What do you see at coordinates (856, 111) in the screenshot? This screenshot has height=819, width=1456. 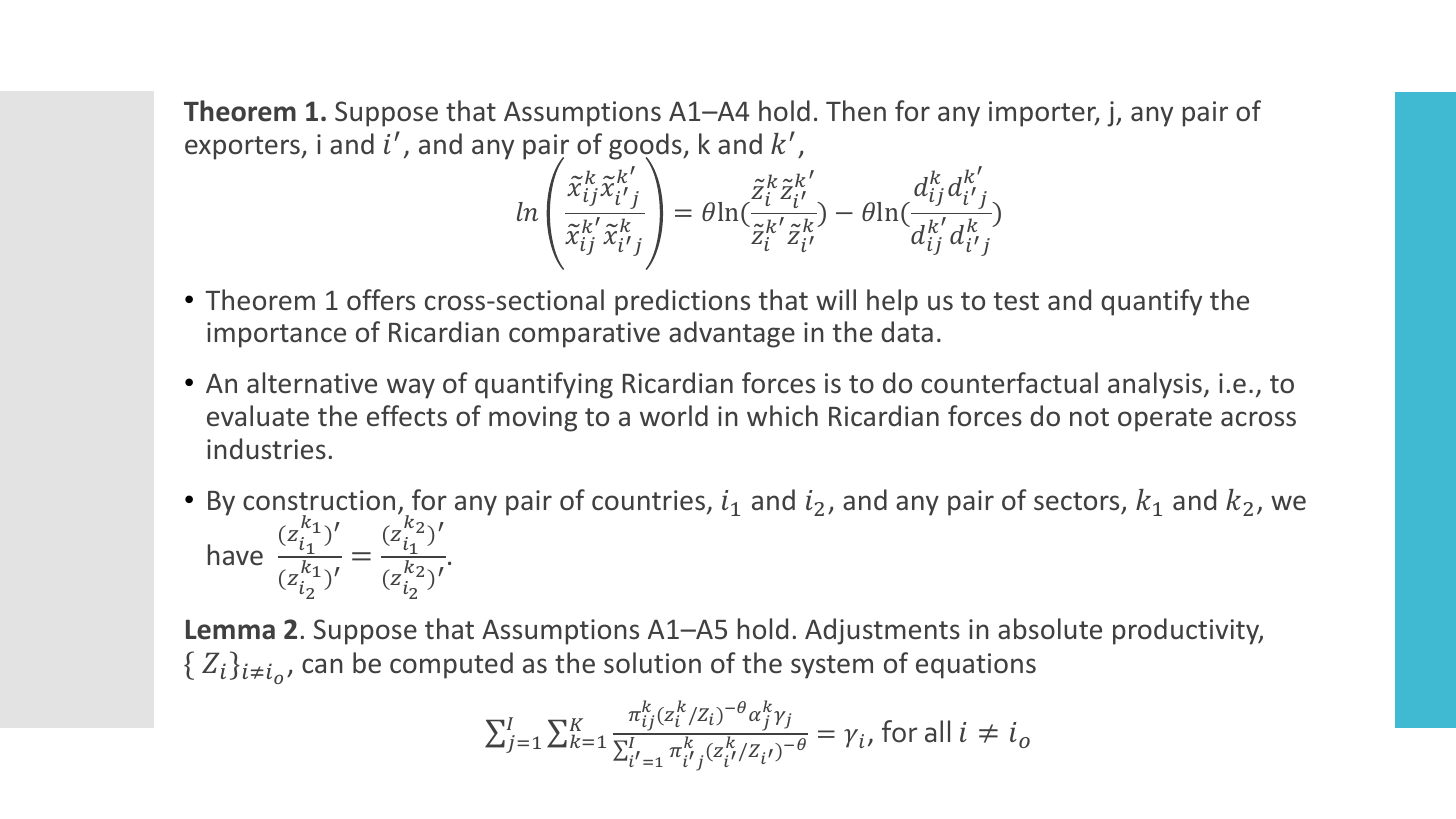 I see `Then` at bounding box center [856, 111].
